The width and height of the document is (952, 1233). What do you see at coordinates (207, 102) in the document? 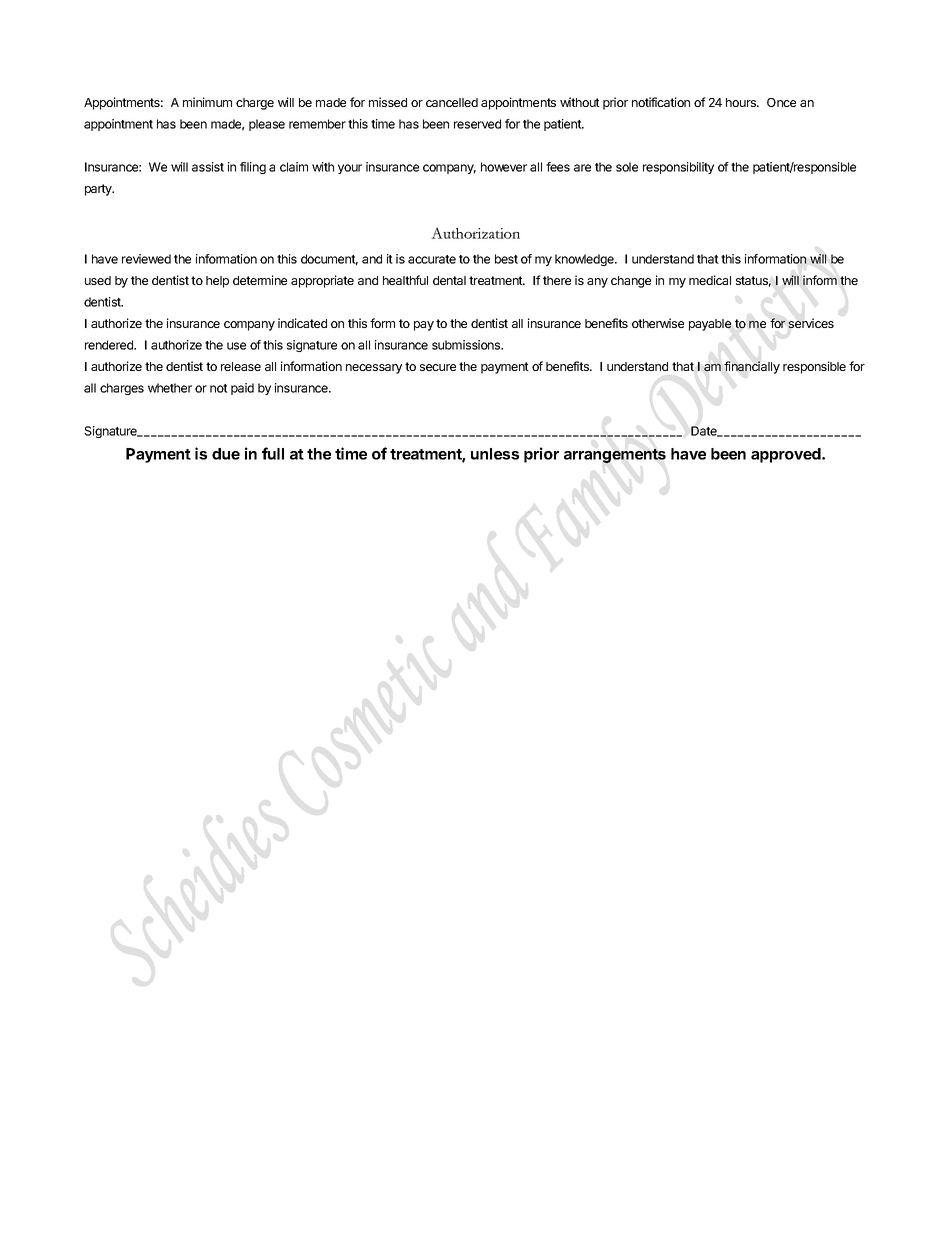
I see `minimum` at bounding box center [207, 102].
